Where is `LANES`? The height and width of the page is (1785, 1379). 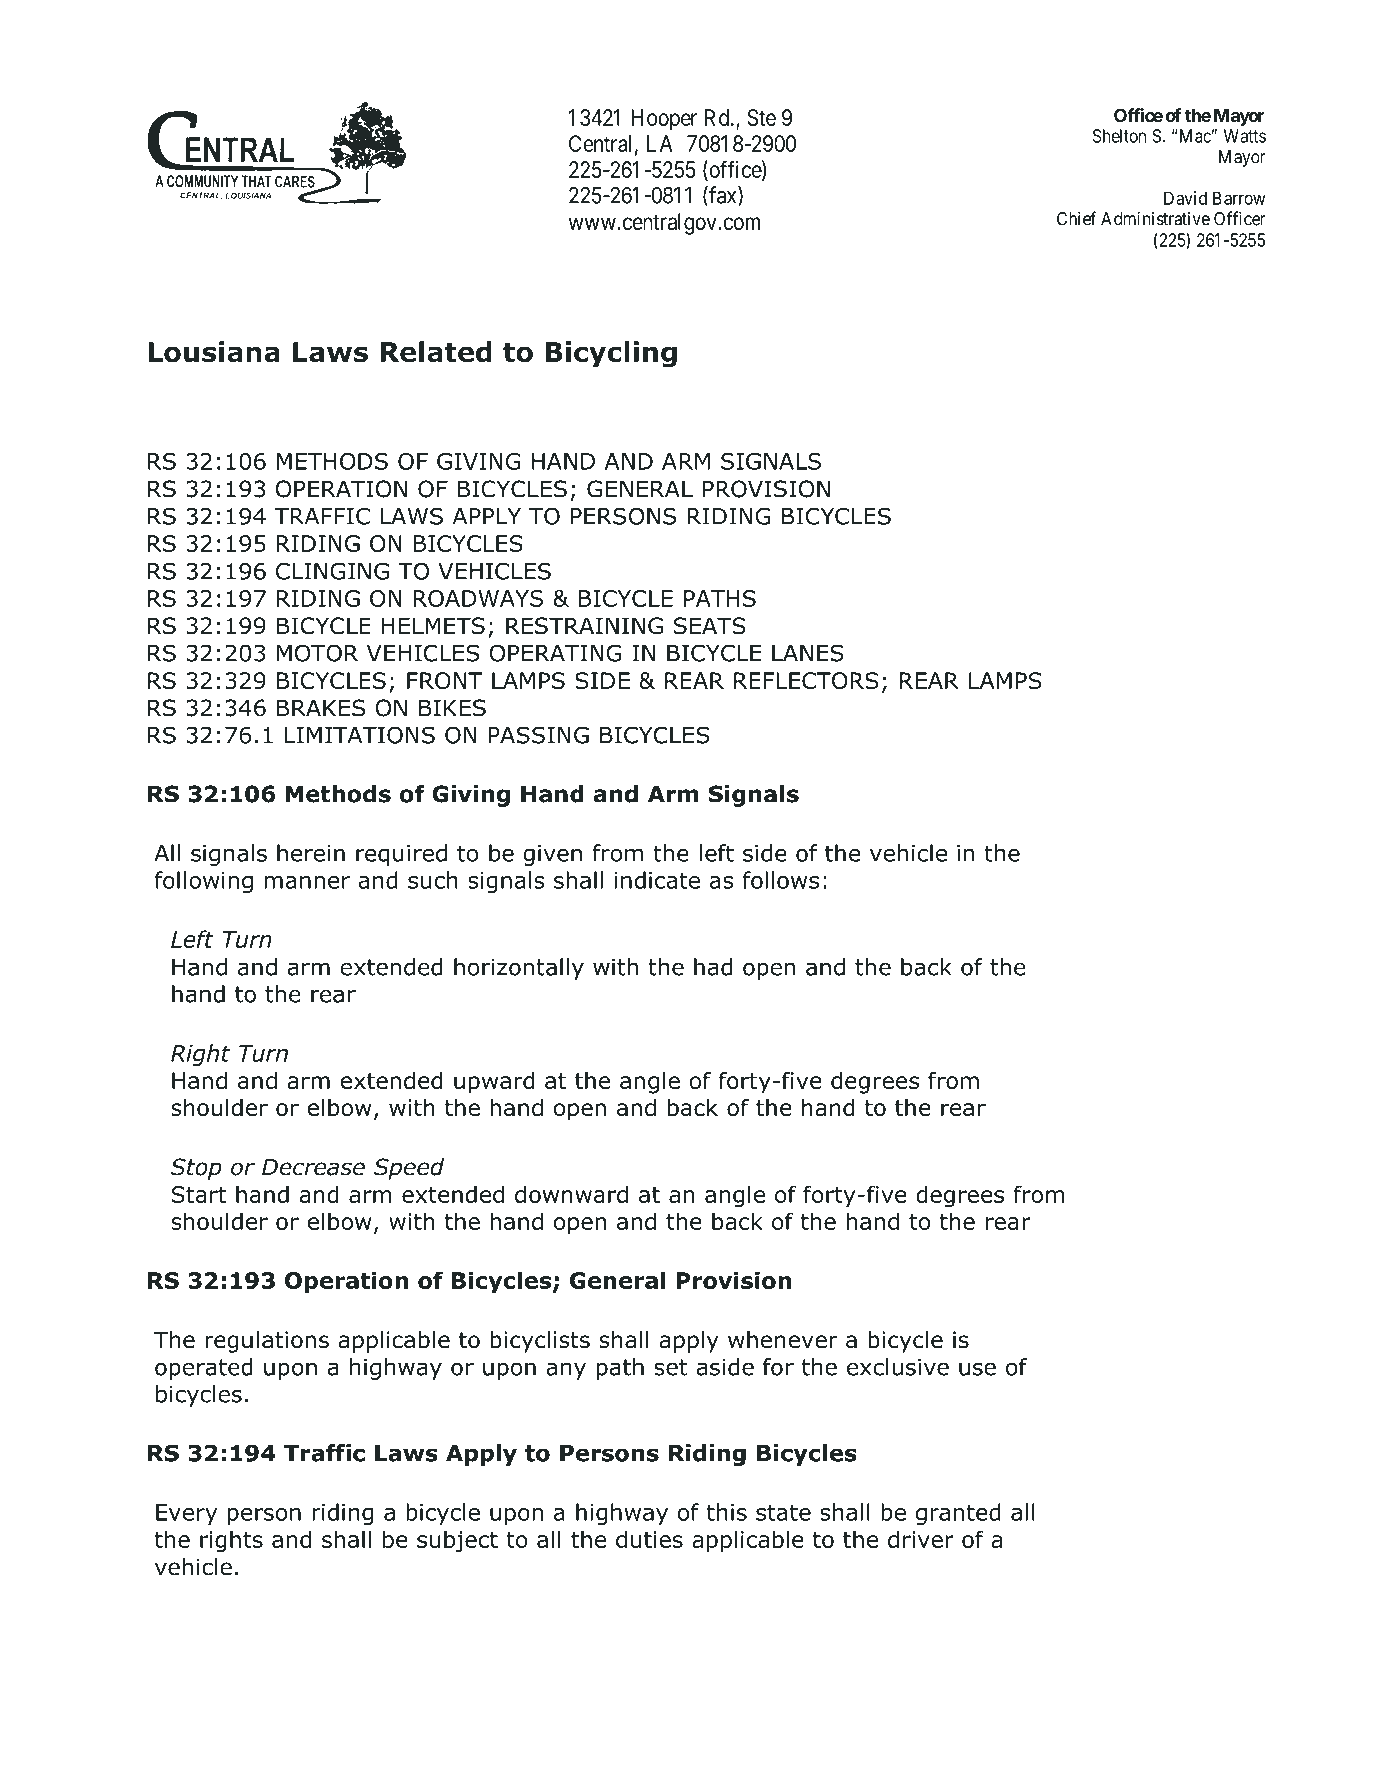
LANES is located at coordinates (808, 653).
